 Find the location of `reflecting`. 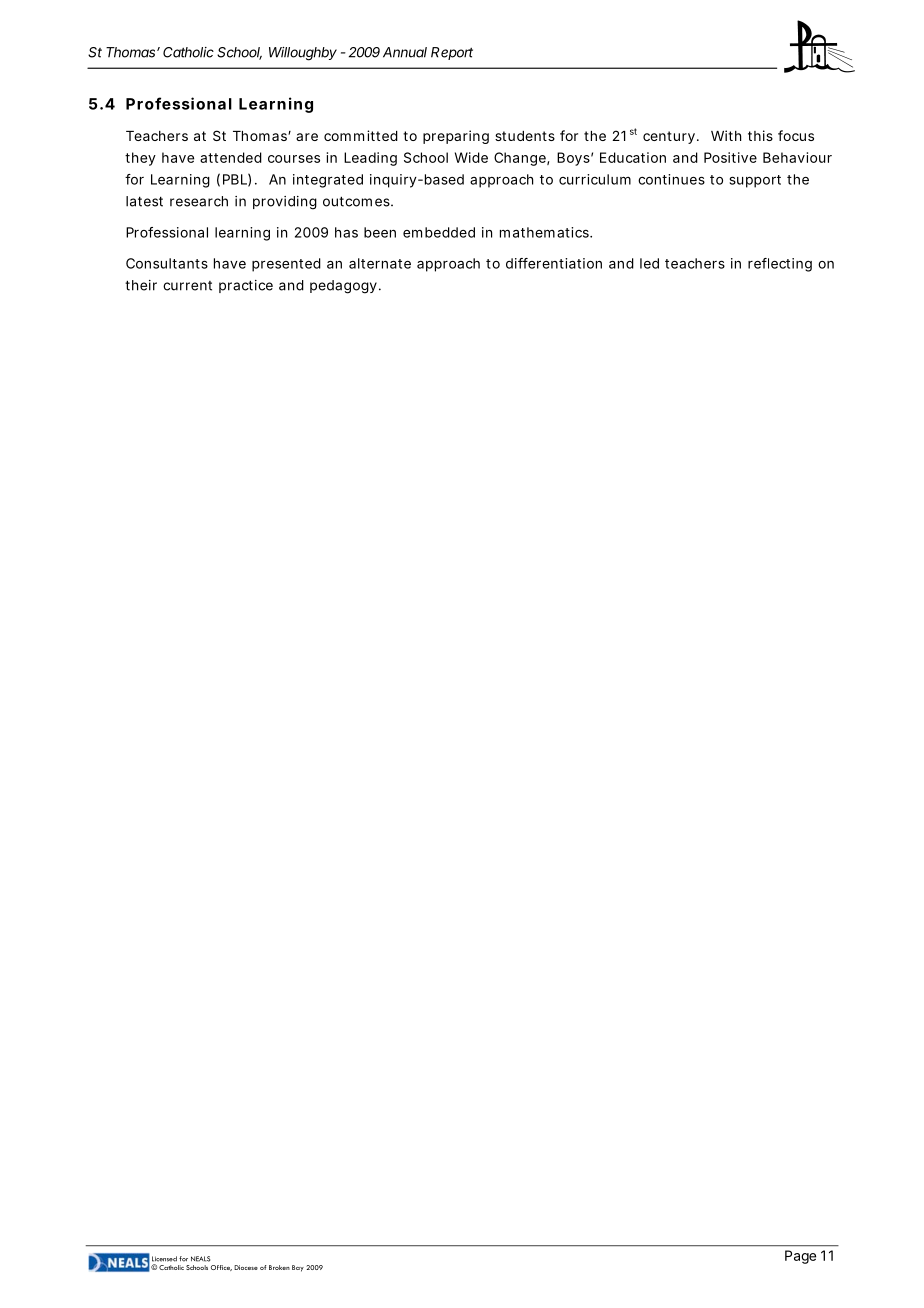

reflecting is located at coordinates (780, 265).
